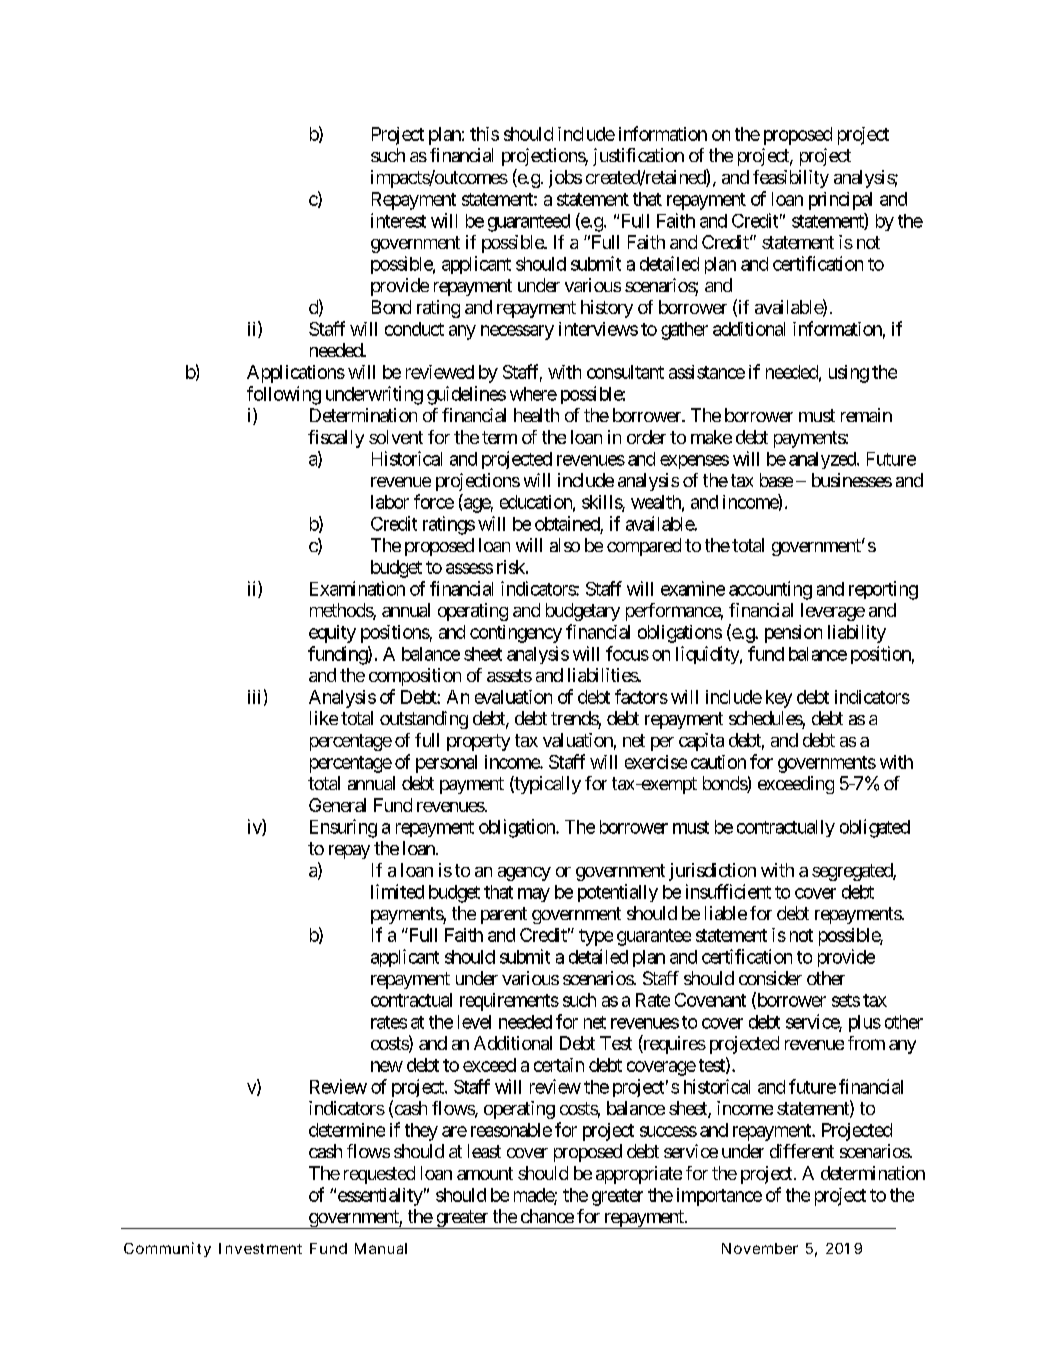 This image has height=1356, width=1048. I want to click on chance, so click(547, 1216).
